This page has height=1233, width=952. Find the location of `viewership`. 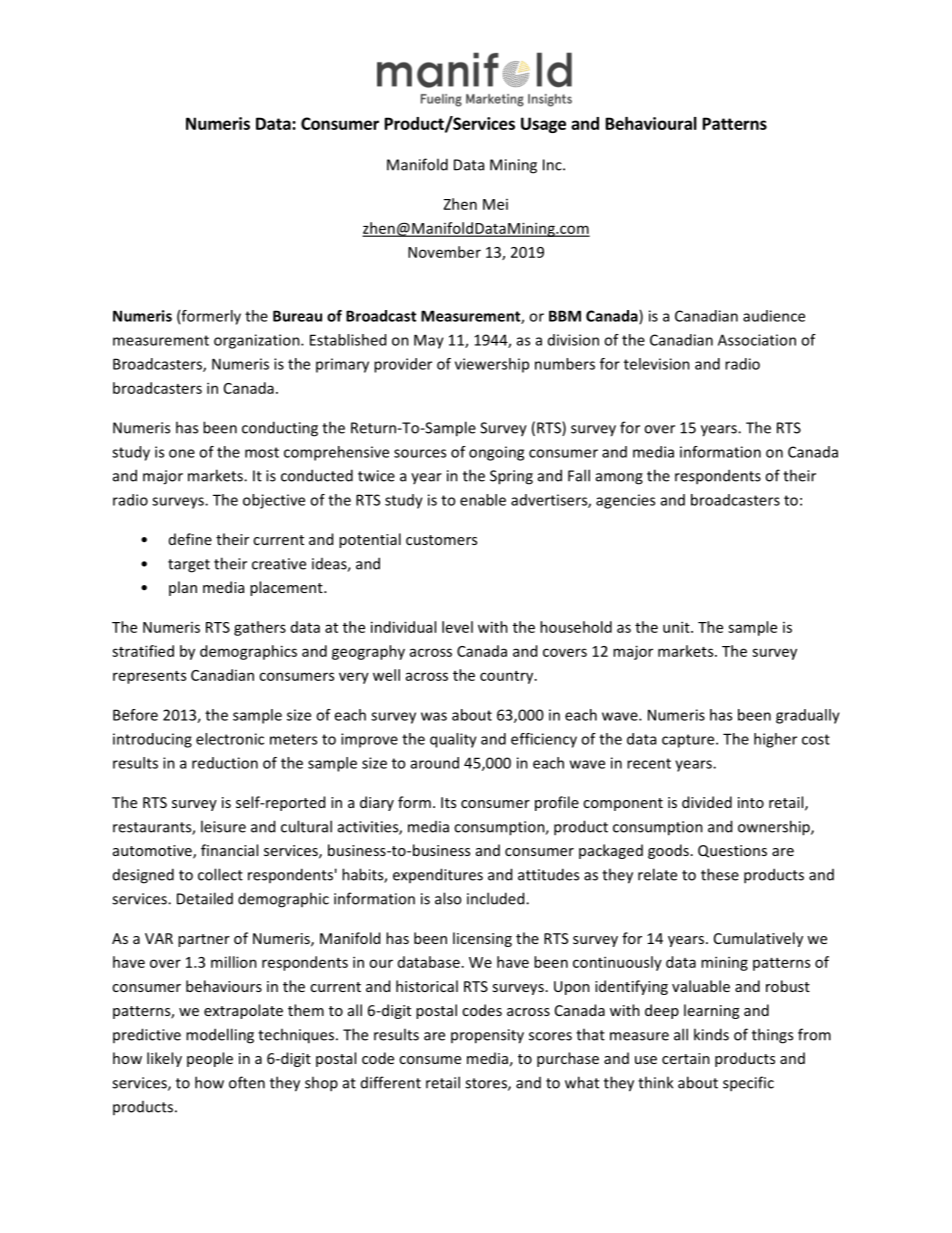

viewership is located at coordinates (492, 365).
